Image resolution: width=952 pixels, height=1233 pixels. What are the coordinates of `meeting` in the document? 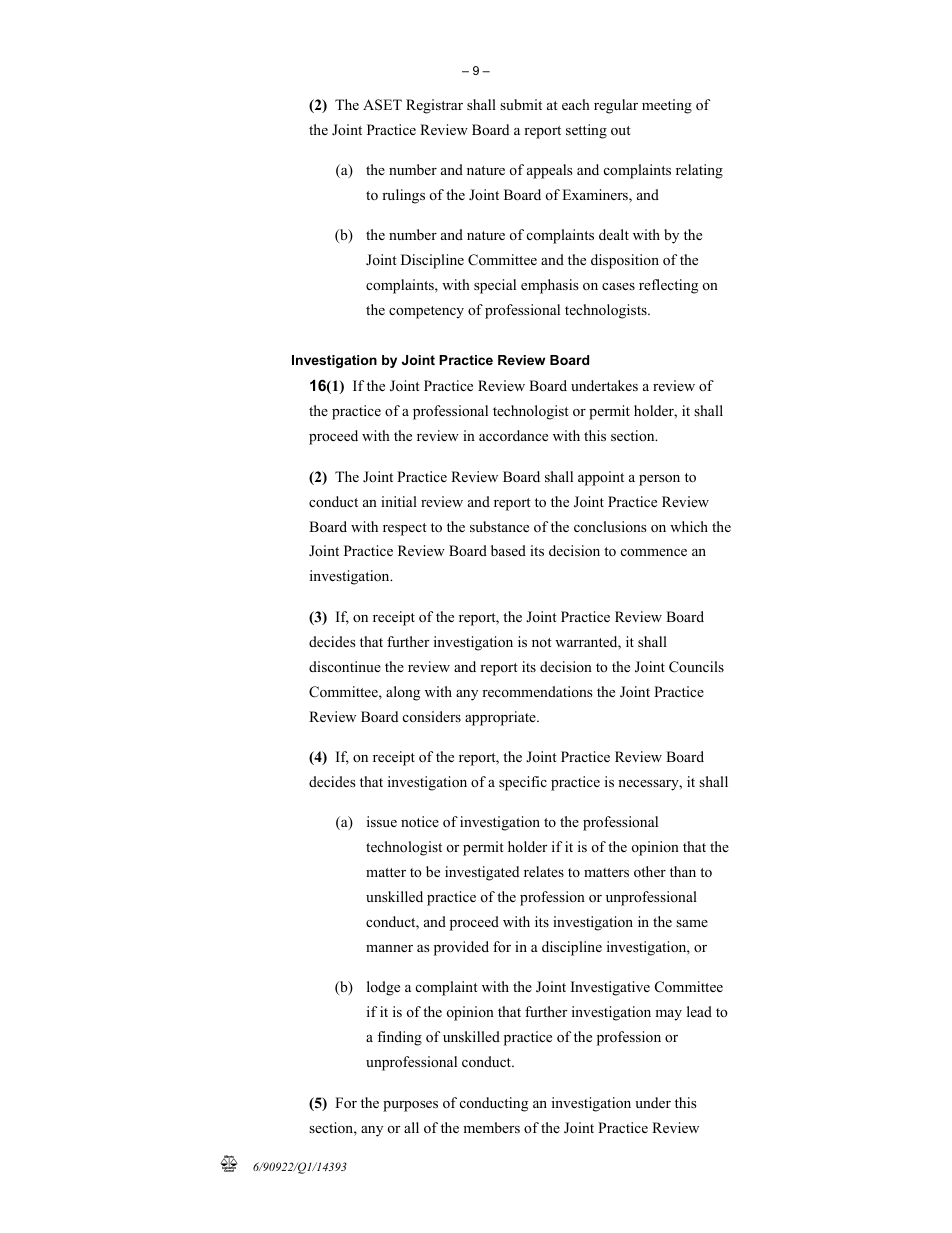 It's located at (667, 106).
